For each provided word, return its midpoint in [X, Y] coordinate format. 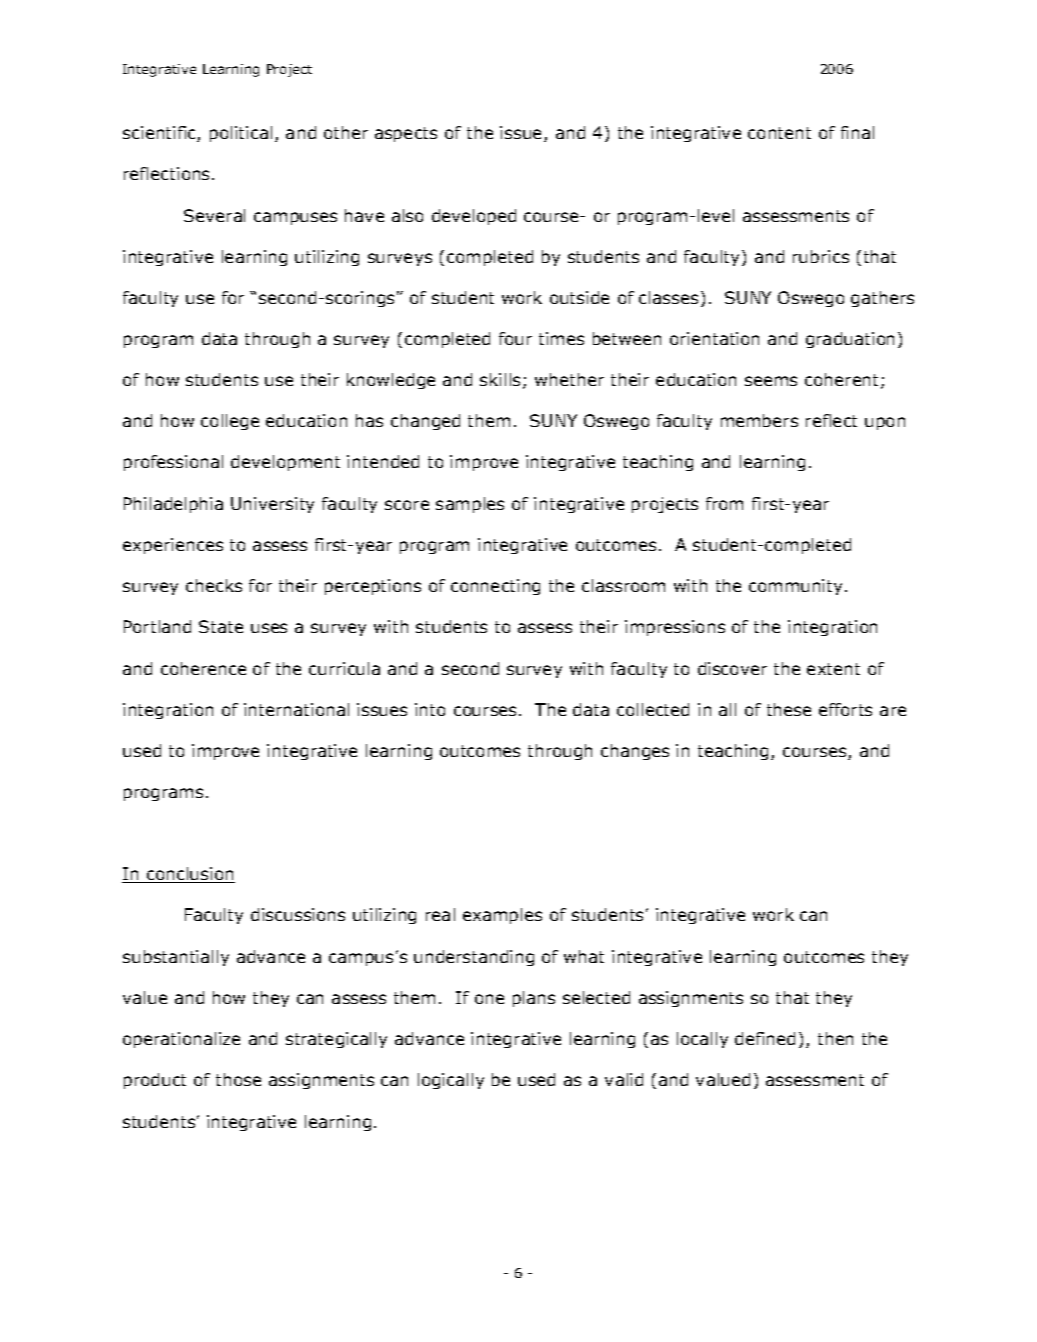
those [238, 1079]
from [724, 503]
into [430, 709]
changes [635, 752]
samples [470, 505]
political [241, 134]
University [272, 505]
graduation [850, 340]
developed [474, 217]
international [296, 709]
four [515, 338]
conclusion [189, 875]
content [779, 133]
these [789, 709]
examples [502, 916]
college [230, 422]
